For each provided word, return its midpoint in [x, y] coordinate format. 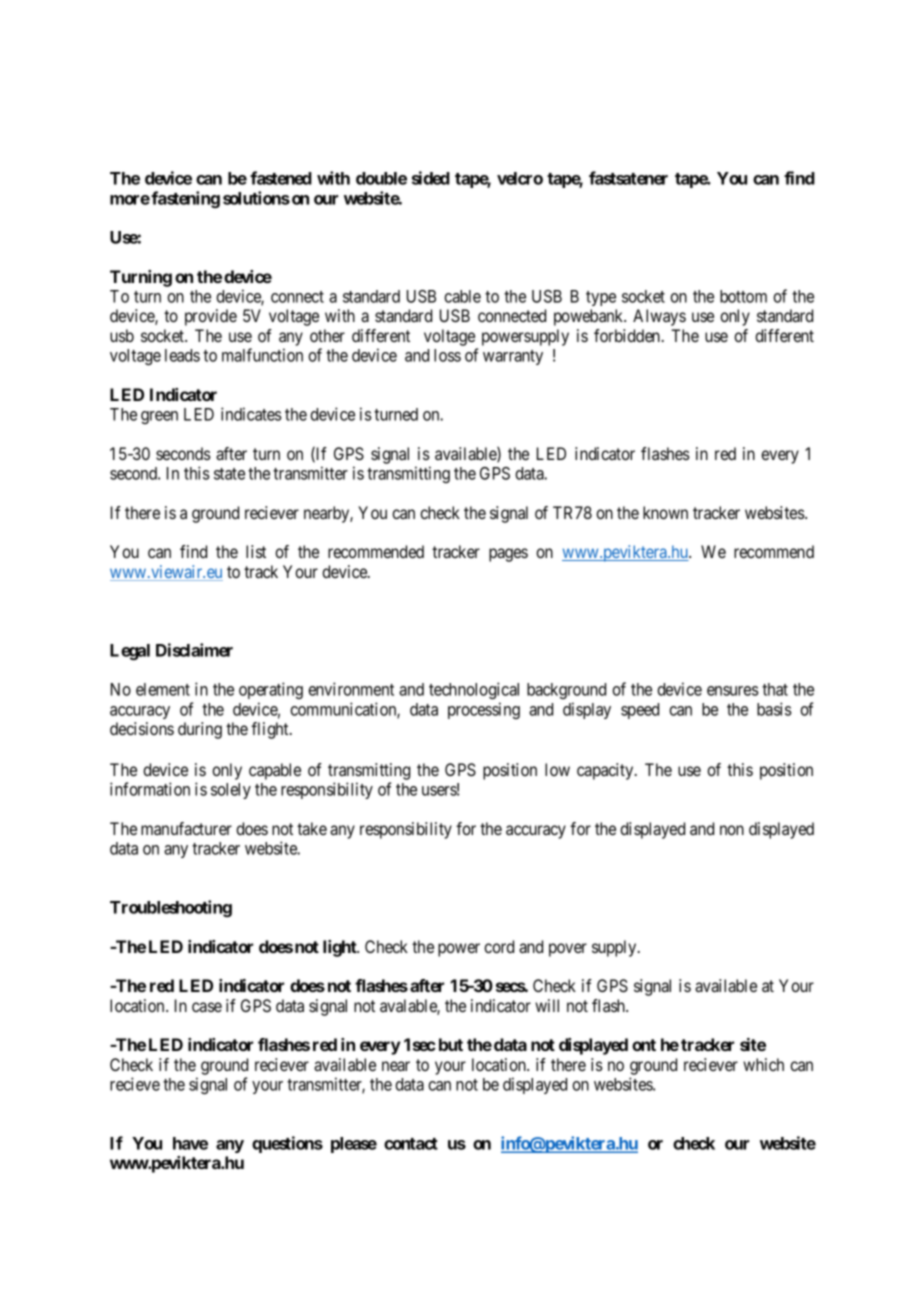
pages [508, 555]
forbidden [628, 335]
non [732, 830]
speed [640, 711]
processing [484, 710]
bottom [743, 296]
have [190, 1143]
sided [431, 178]
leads [182, 355]
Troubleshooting [171, 908]
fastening [185, 199]
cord [499, 946]
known [665, 512]
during [200, 730]
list [256, 551]
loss [447, 355]
